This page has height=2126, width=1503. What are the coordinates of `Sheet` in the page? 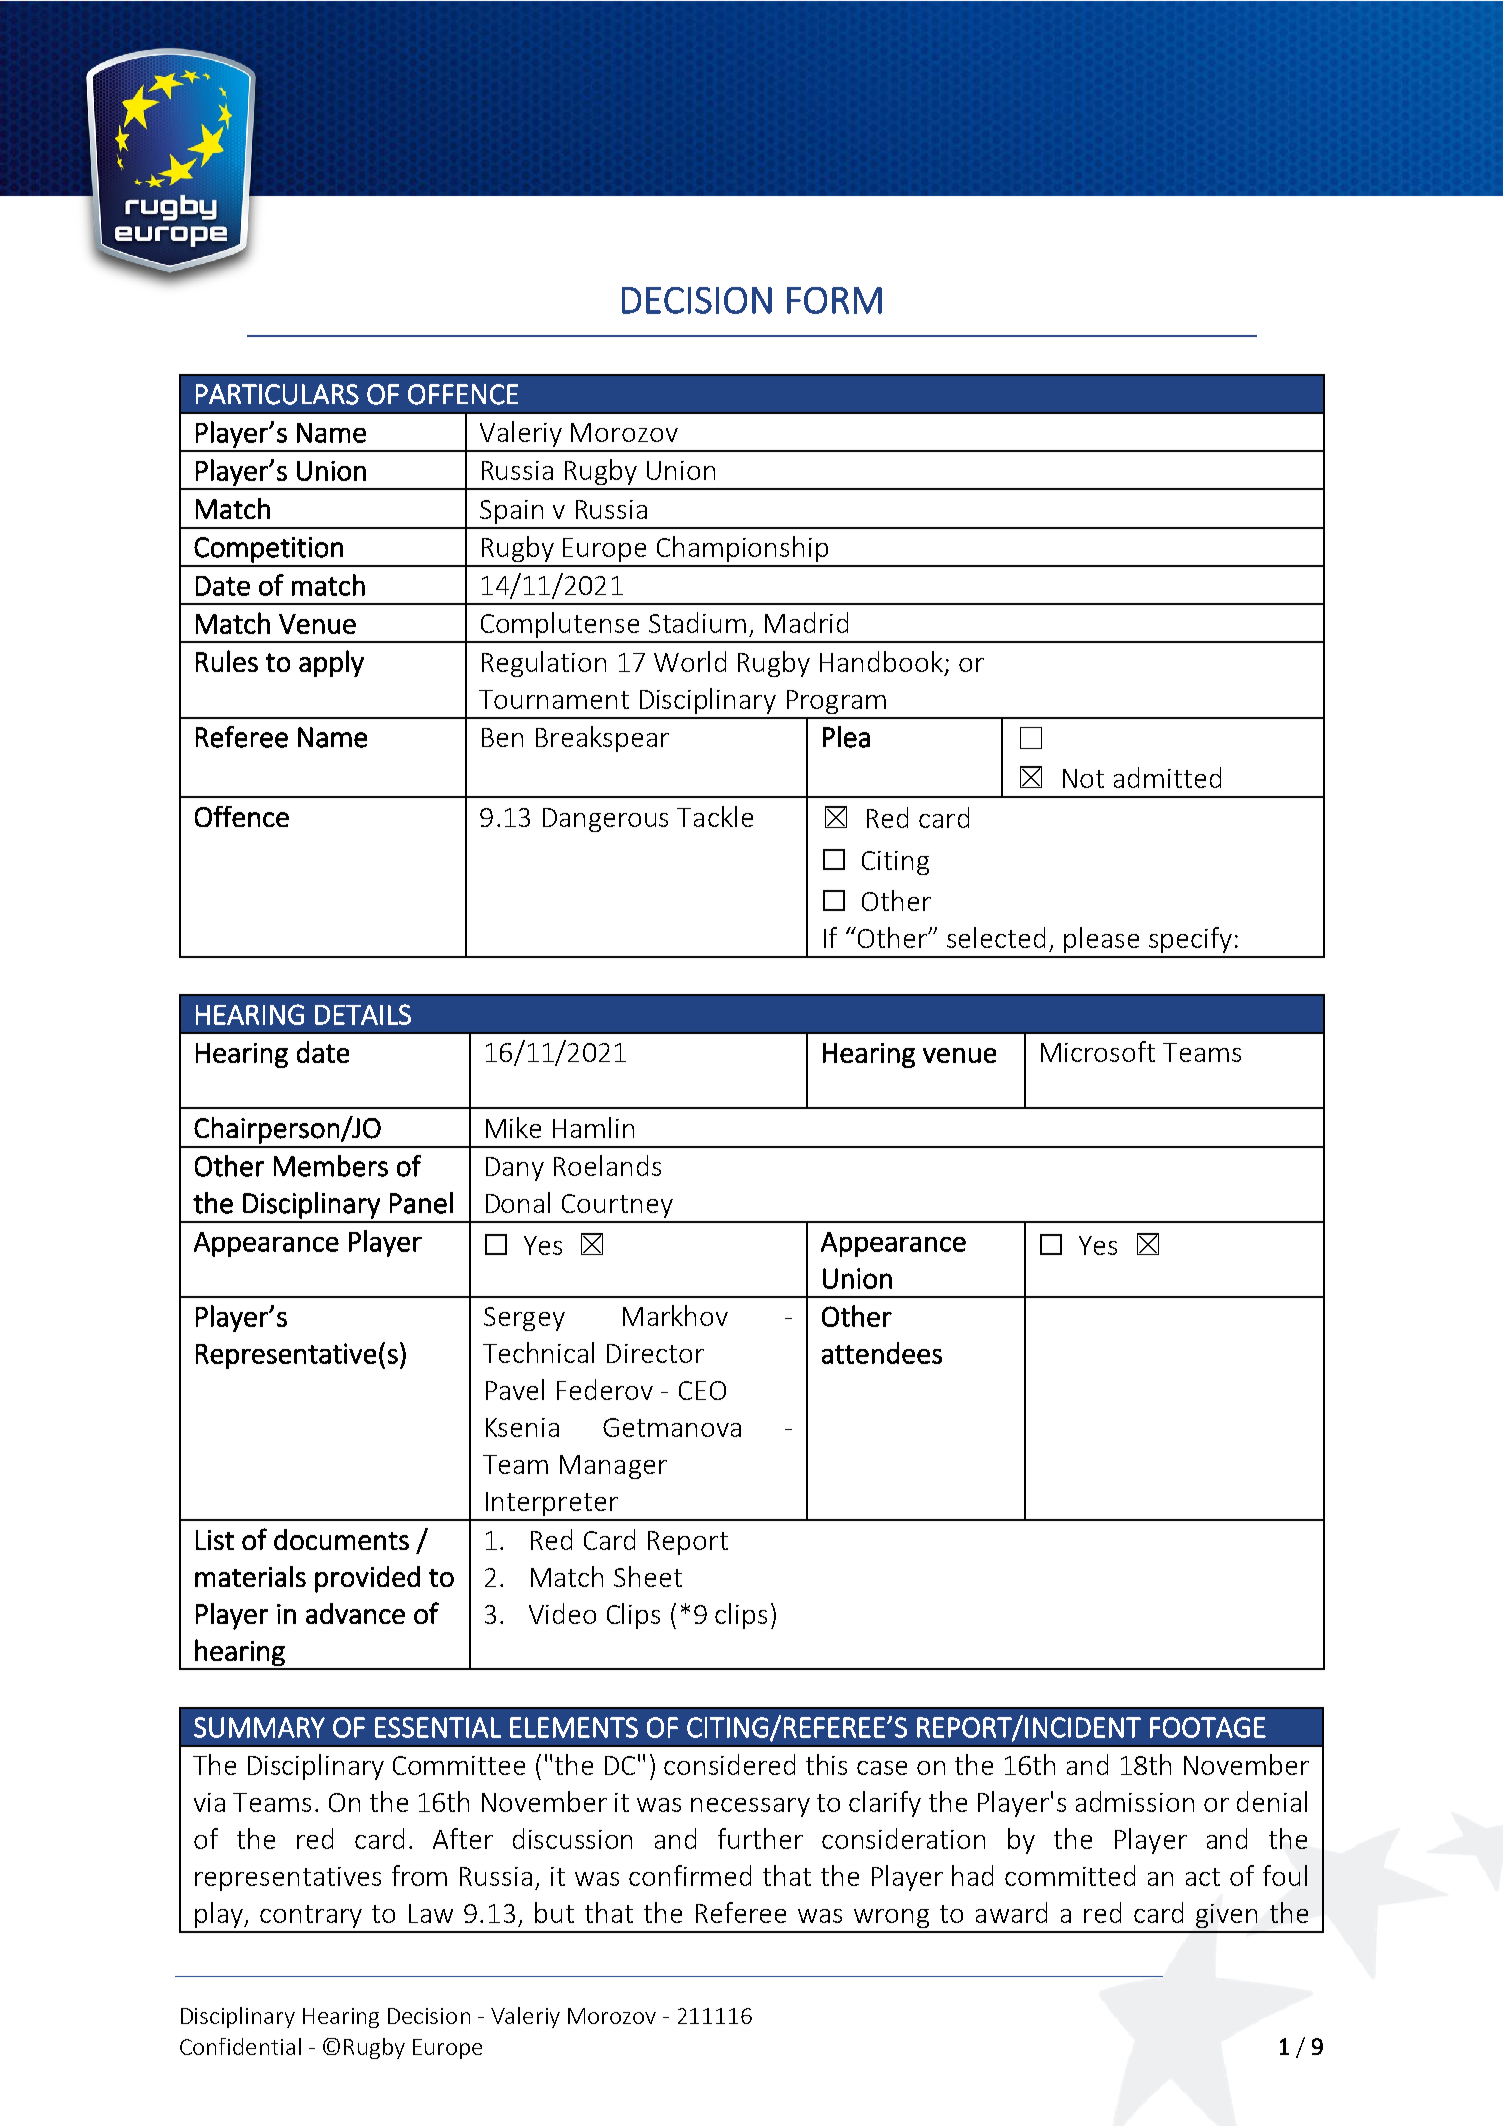 It's located at (648, 1576).
